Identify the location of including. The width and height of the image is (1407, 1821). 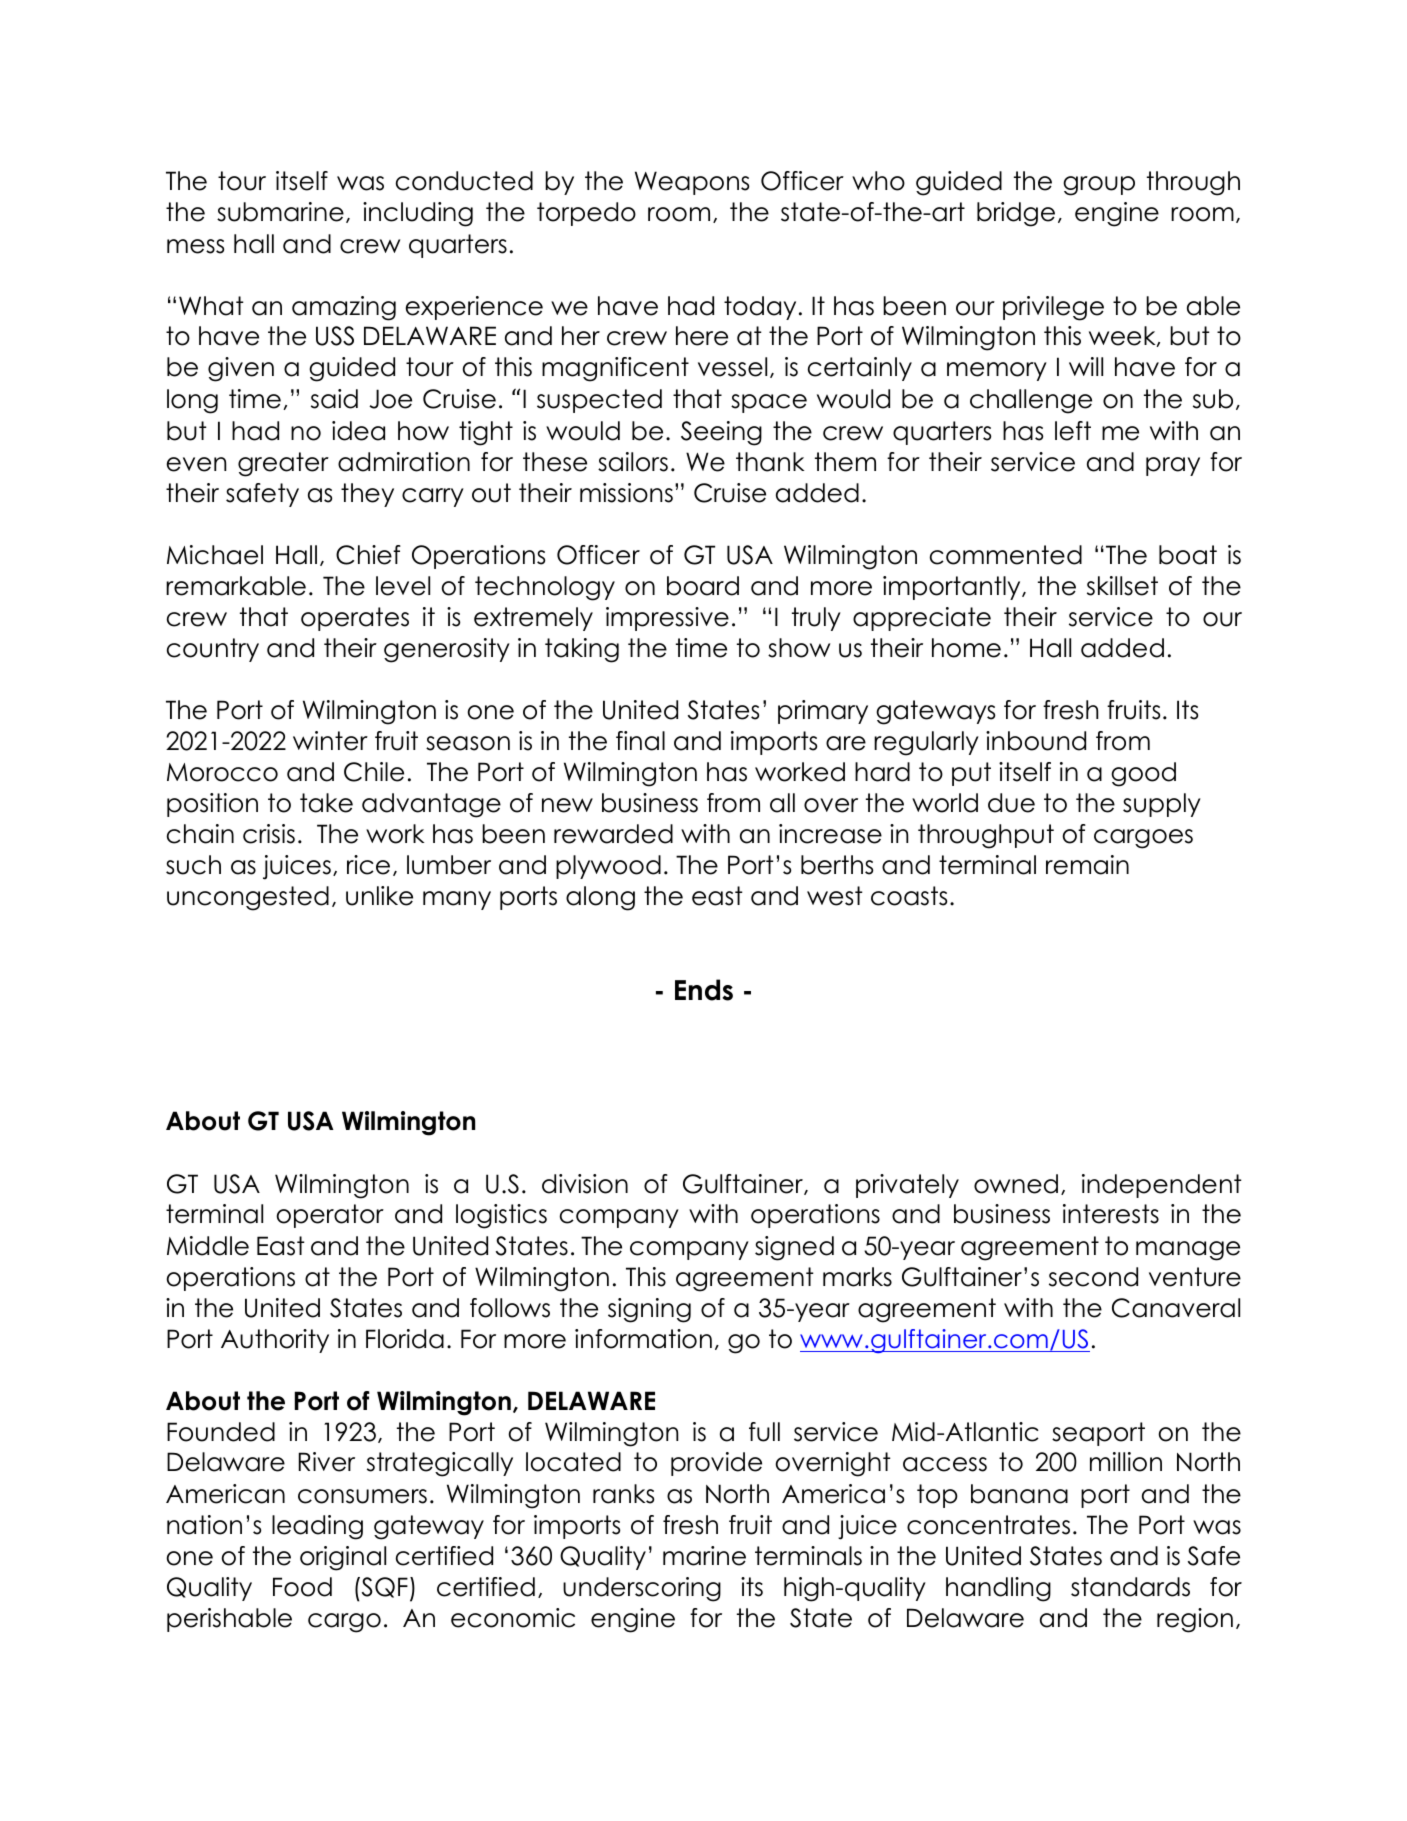
(418, 214).
